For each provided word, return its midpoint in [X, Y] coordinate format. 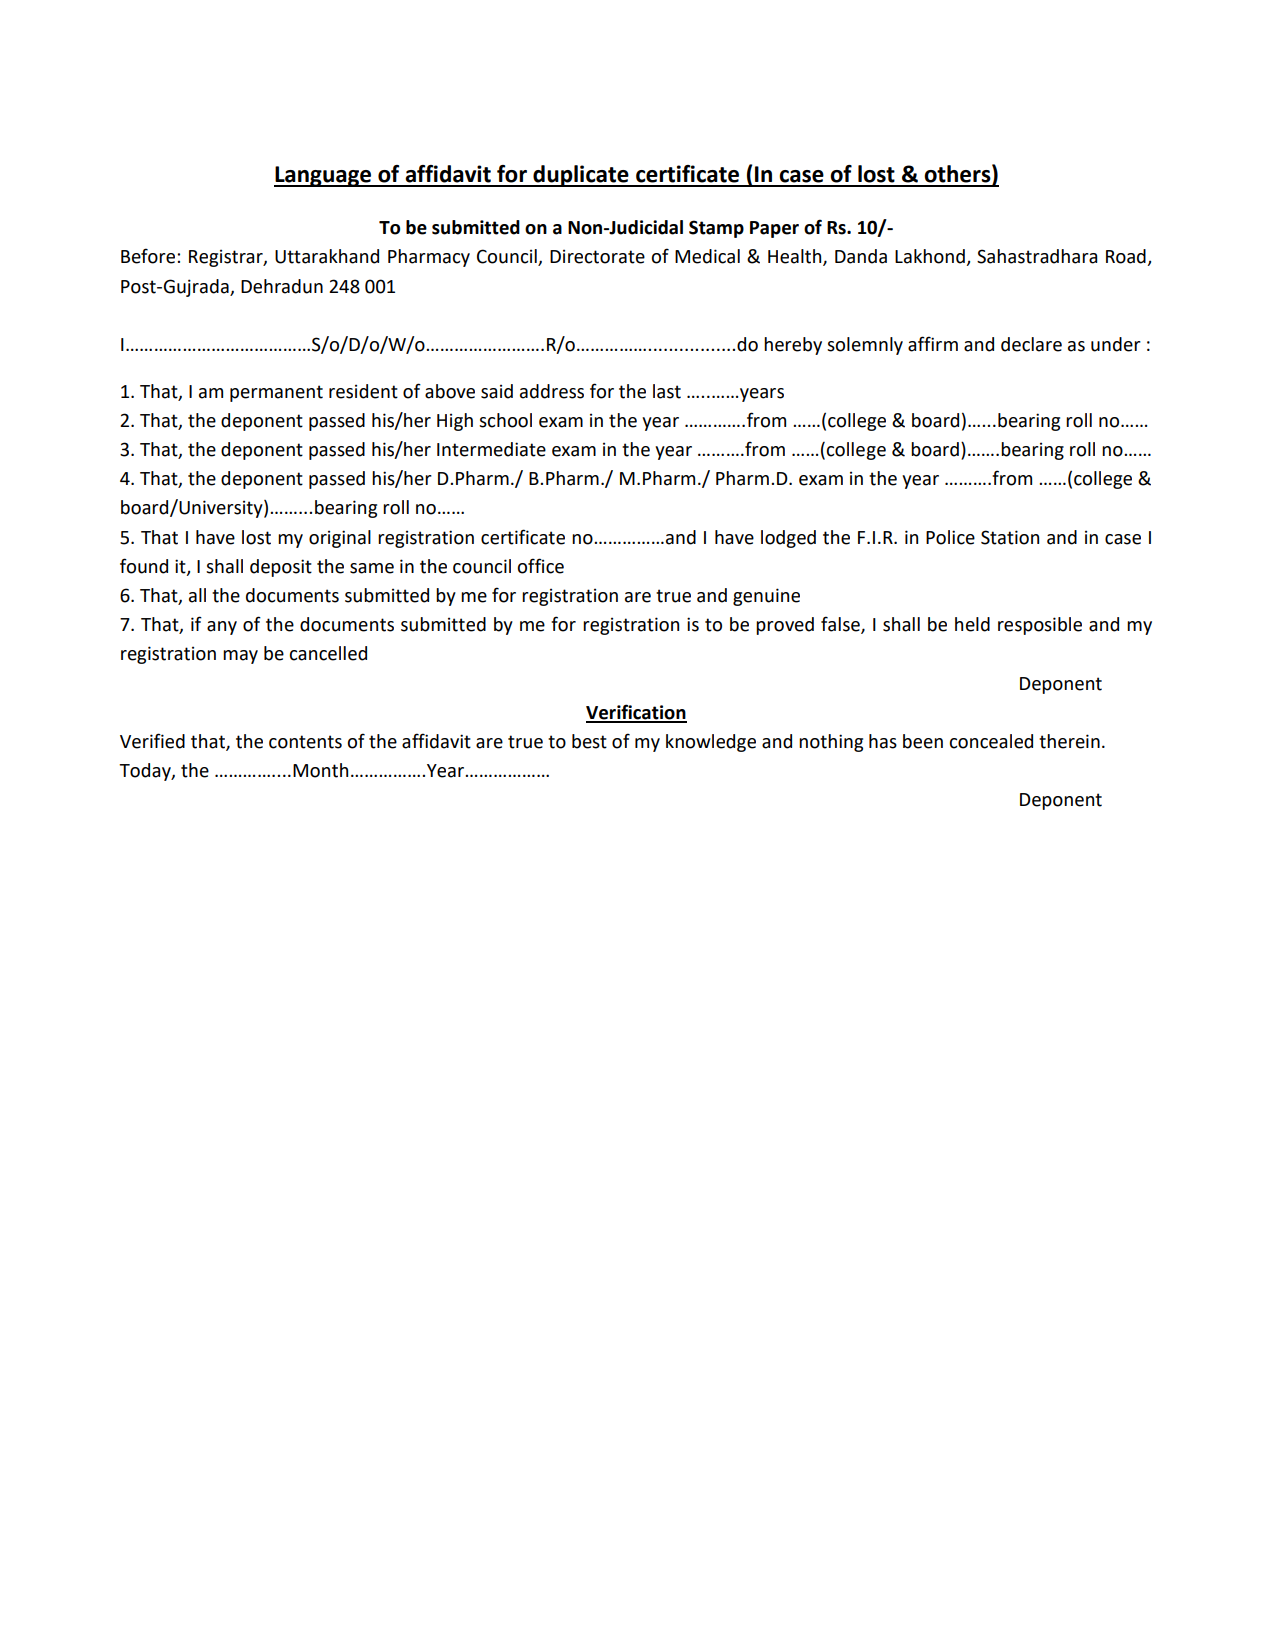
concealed [991, 741]
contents [305, 742]
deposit [281, 568]
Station [1010, 537]
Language [324, 176]
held [972, 624]
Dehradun [282, 286]
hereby [793, 346]
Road [1126, 256]
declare [1031, 344]
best [589, 741]
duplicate [581, 176]
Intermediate [491, 449]
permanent [276, 393]
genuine [766, 597]
